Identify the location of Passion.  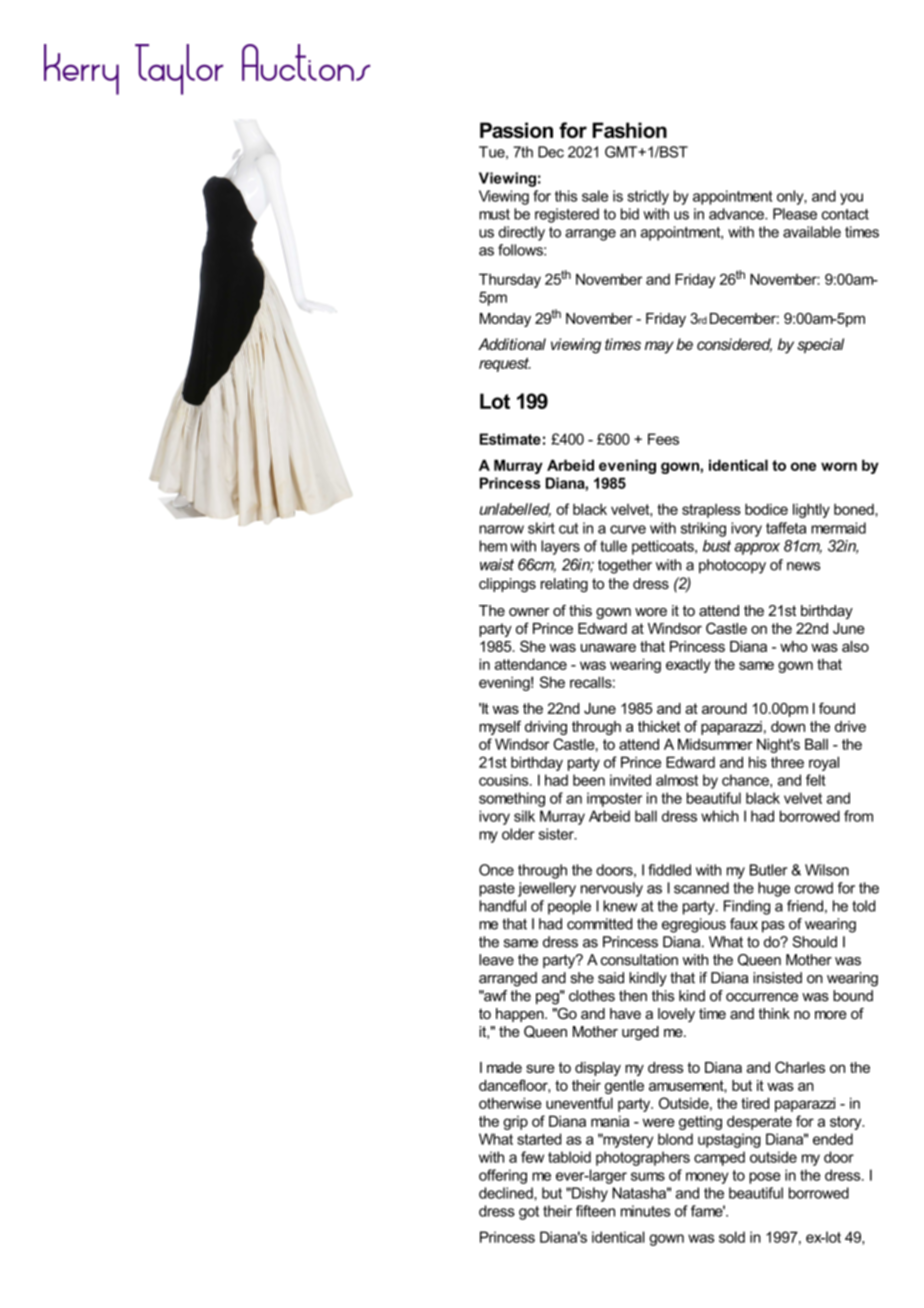
(516, 130).
